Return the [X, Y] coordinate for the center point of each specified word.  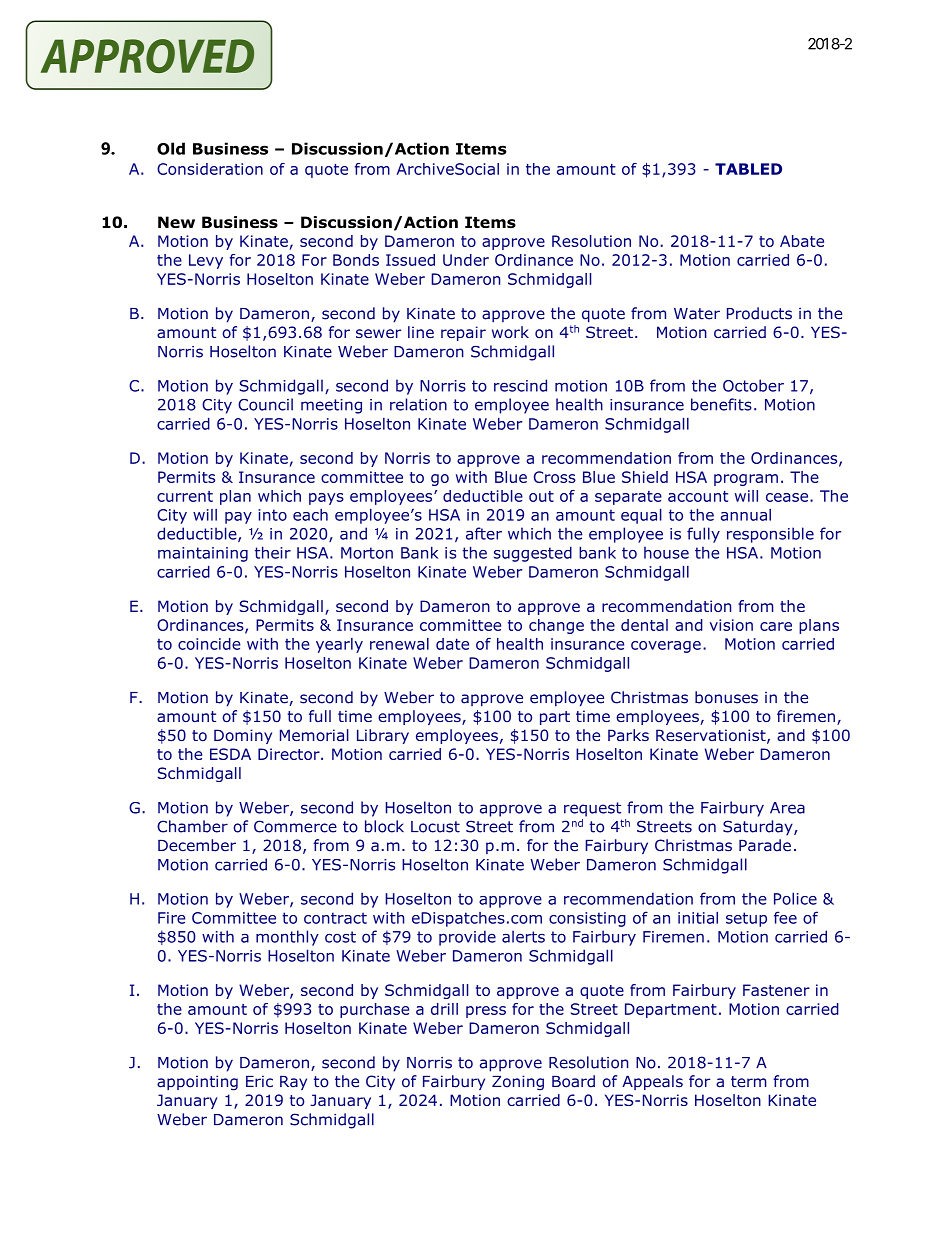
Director [290, 754]
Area [787, 808]
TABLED [748, 169]
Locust [435, 827]
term [749, 1082]
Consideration [210, 169]
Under [466, 260]
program [746, 480]
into [272, 515]
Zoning [518, 1083]
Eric [259, 1081]
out [541, 496]
